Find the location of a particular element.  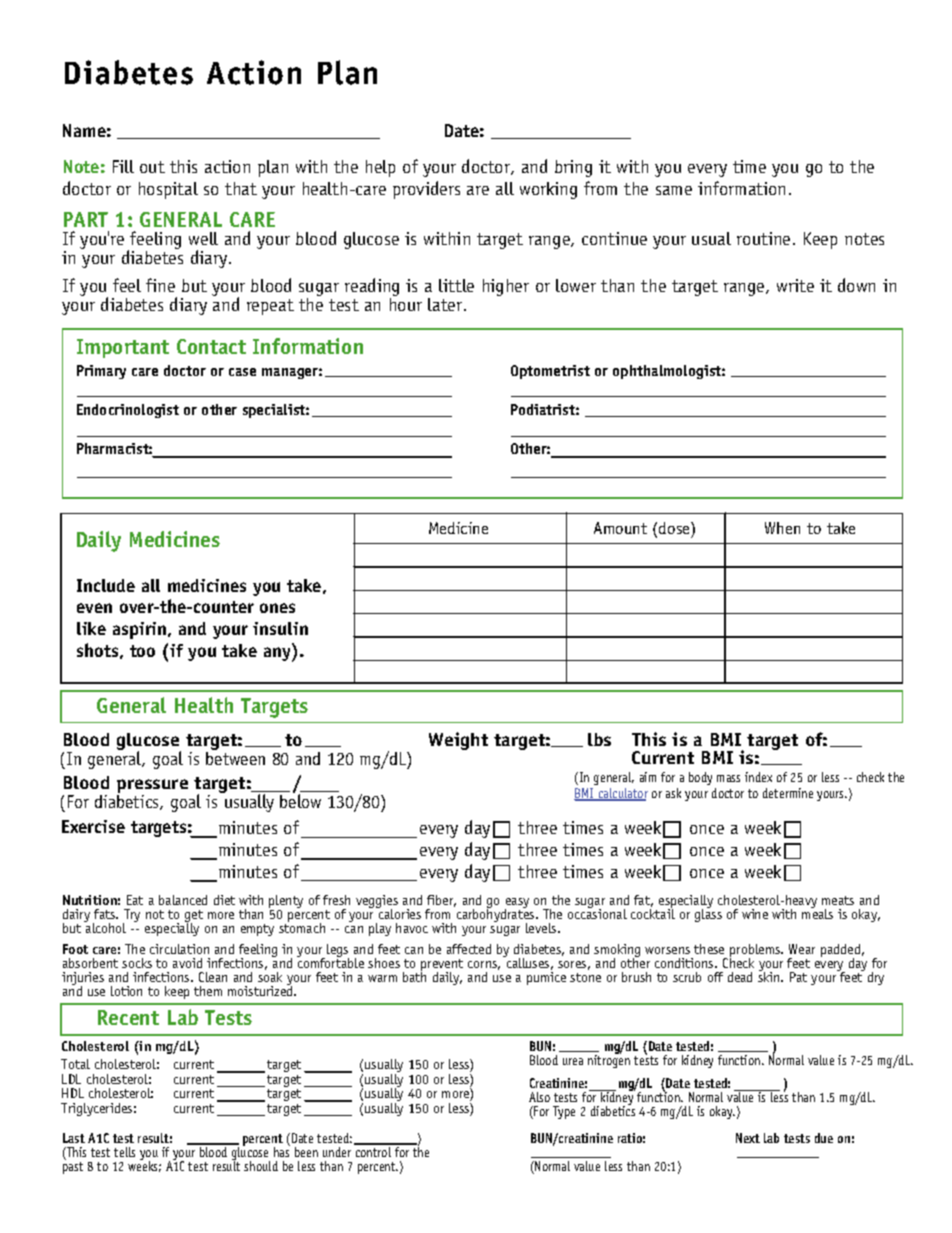

Amount is located at coordinates (620, 528).
